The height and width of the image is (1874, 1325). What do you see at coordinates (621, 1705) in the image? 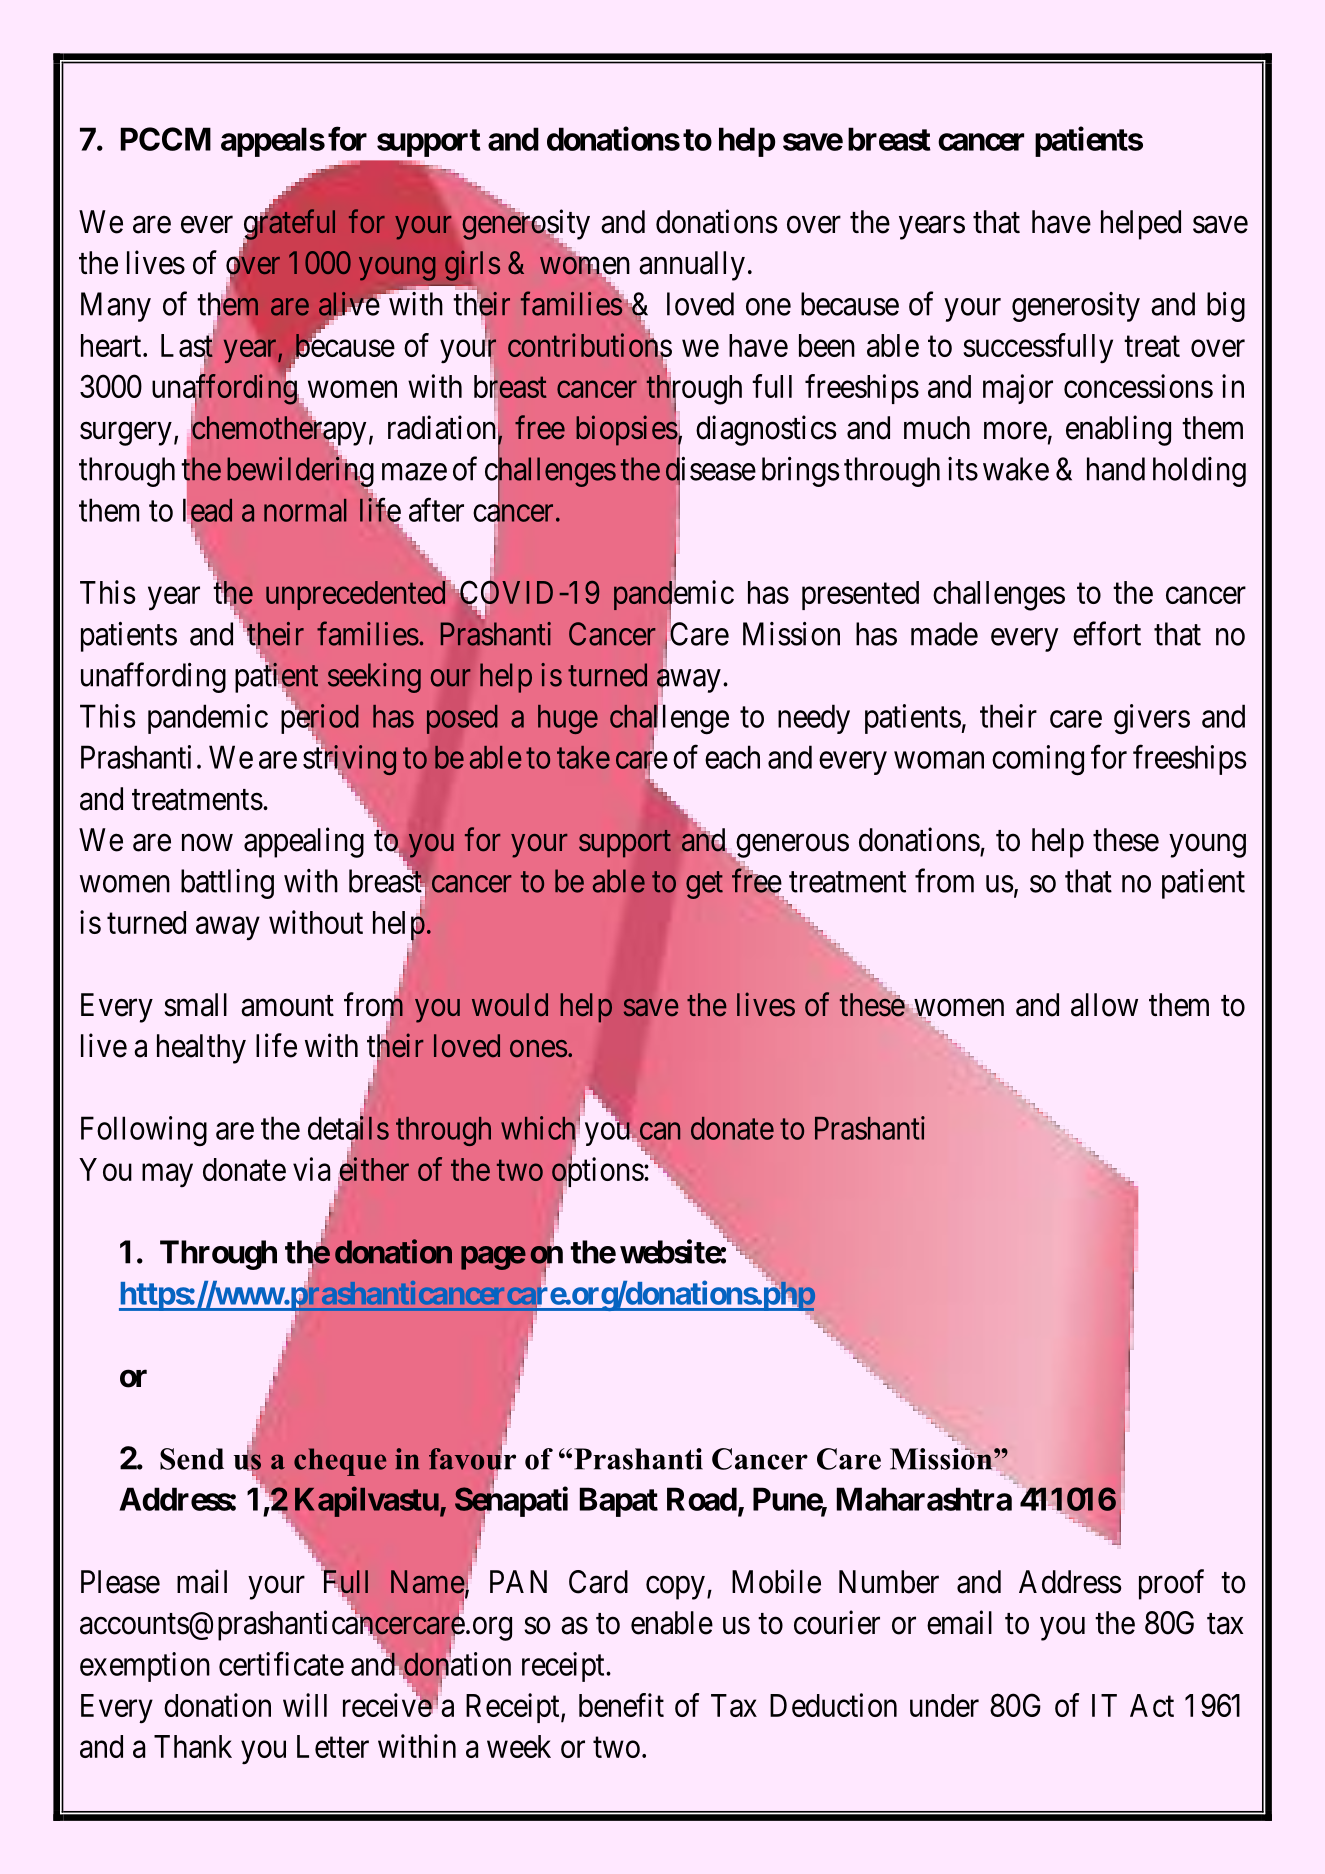
I see `benefit` at bounding box center [621, 1705].
